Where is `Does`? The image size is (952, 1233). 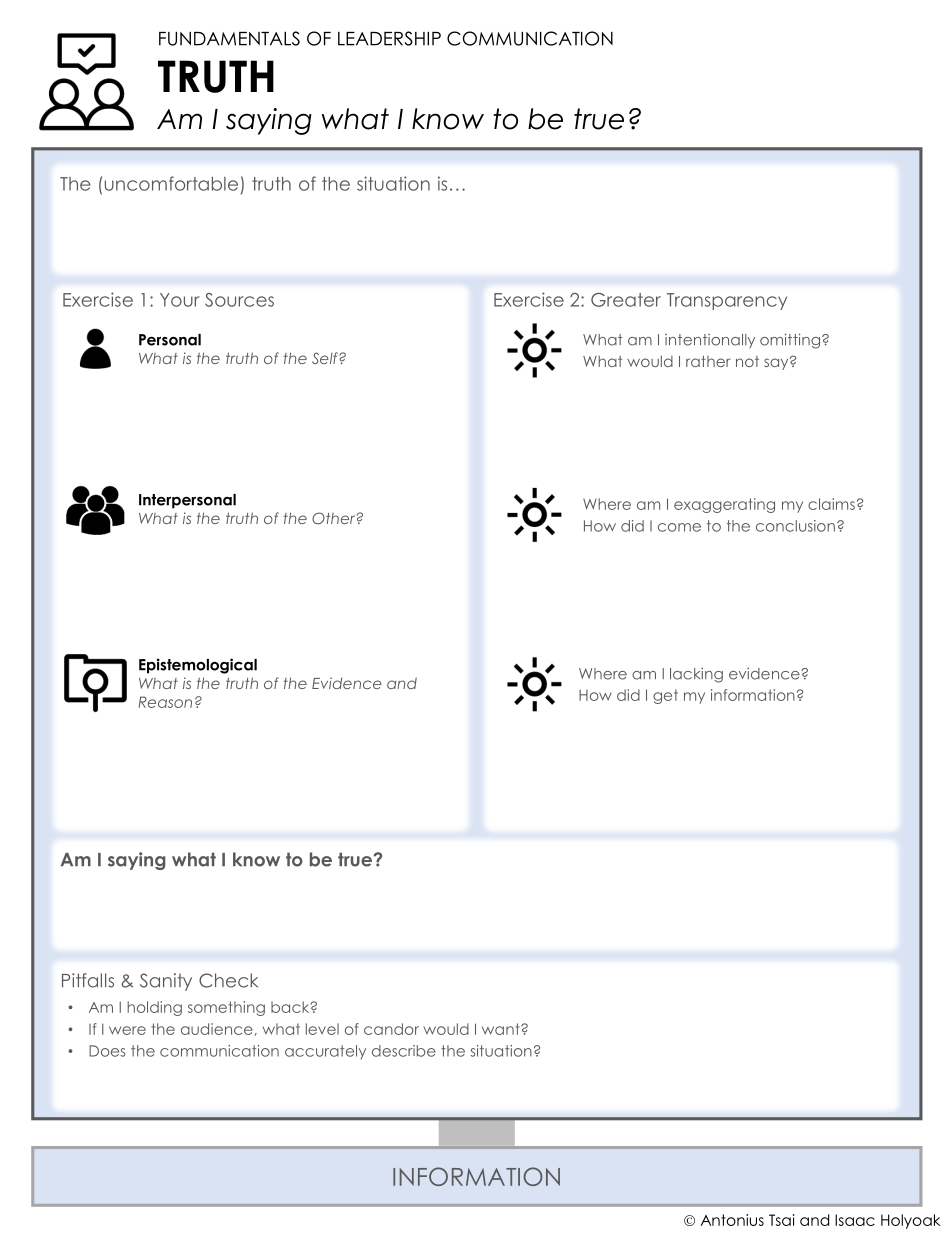 Does is located at coordinates (107, 1051).
